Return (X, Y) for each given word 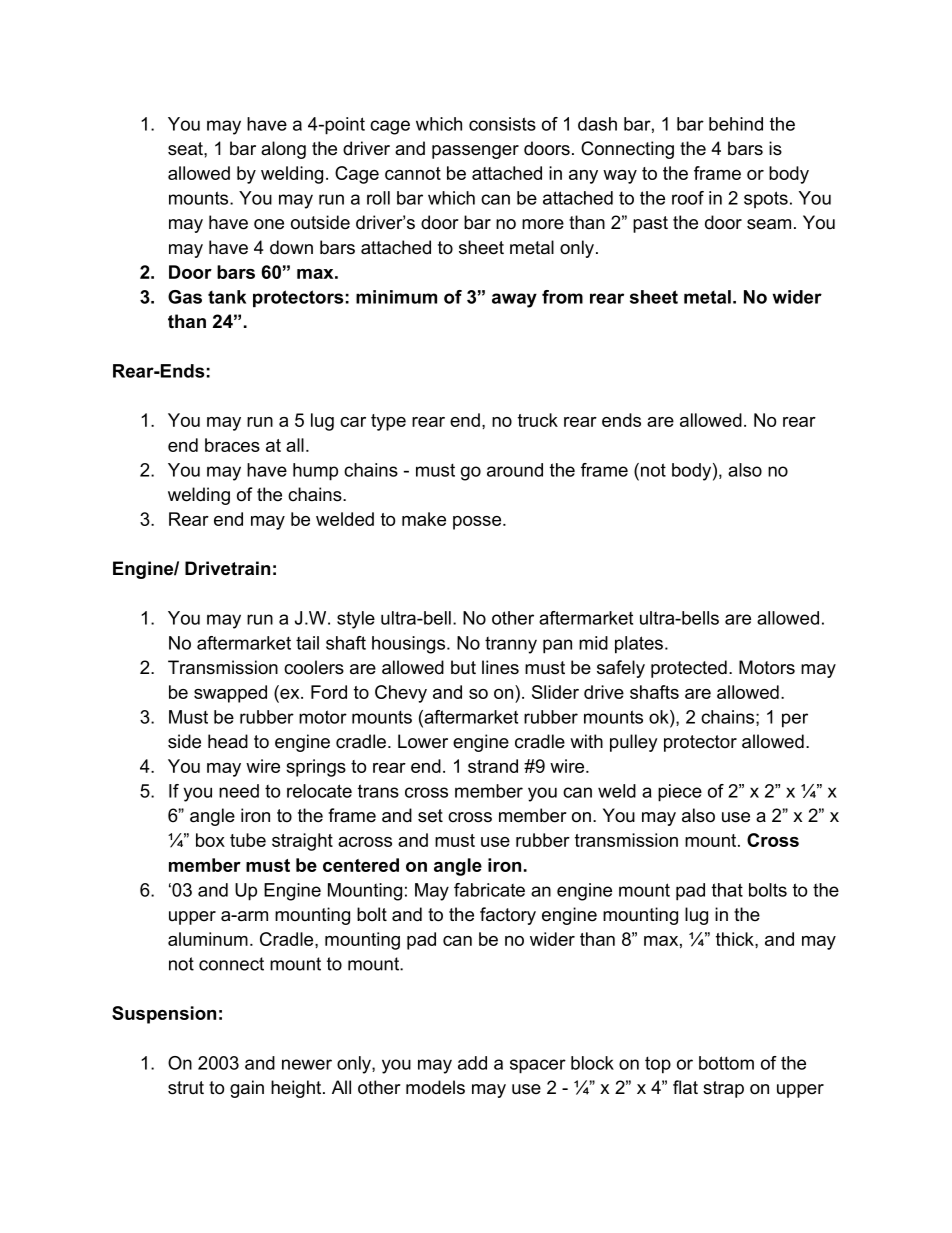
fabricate (489, 890)
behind (736, 124)
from (562, 297)
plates (640, 645)
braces (232, 445)
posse (478, 523)
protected (689, 669)
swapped (230, 694)
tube (248, 840)
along (283, 150)
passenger (475, 152)
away (514, 300)
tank (227, 297)
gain (247, 1089)
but (463, 667)
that (727, 890)
